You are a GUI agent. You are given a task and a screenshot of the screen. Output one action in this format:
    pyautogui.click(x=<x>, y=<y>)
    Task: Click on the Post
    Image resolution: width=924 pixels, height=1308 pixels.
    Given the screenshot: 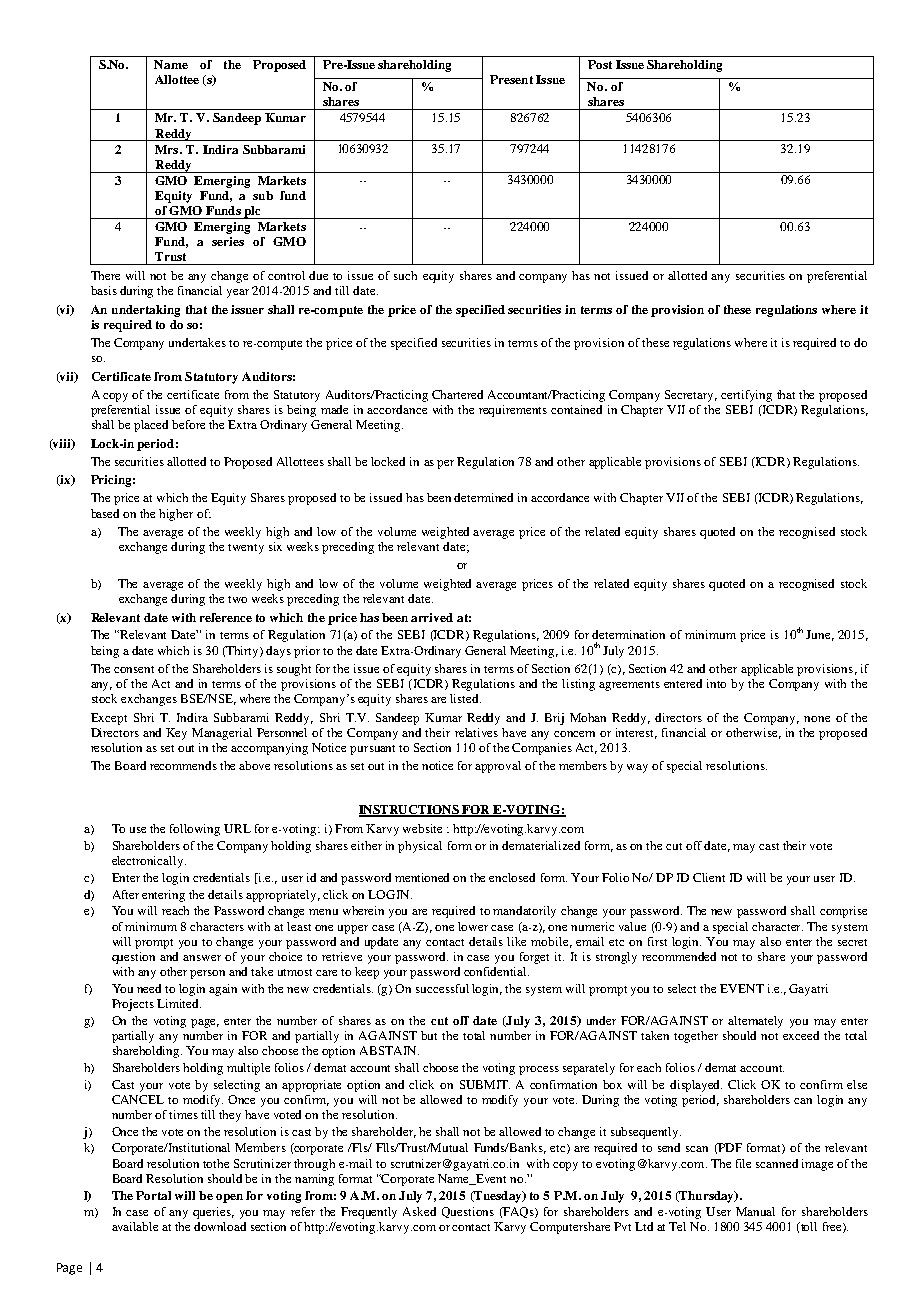 What is the action you would take?
    pyautogui.click(x=600, y=64)
